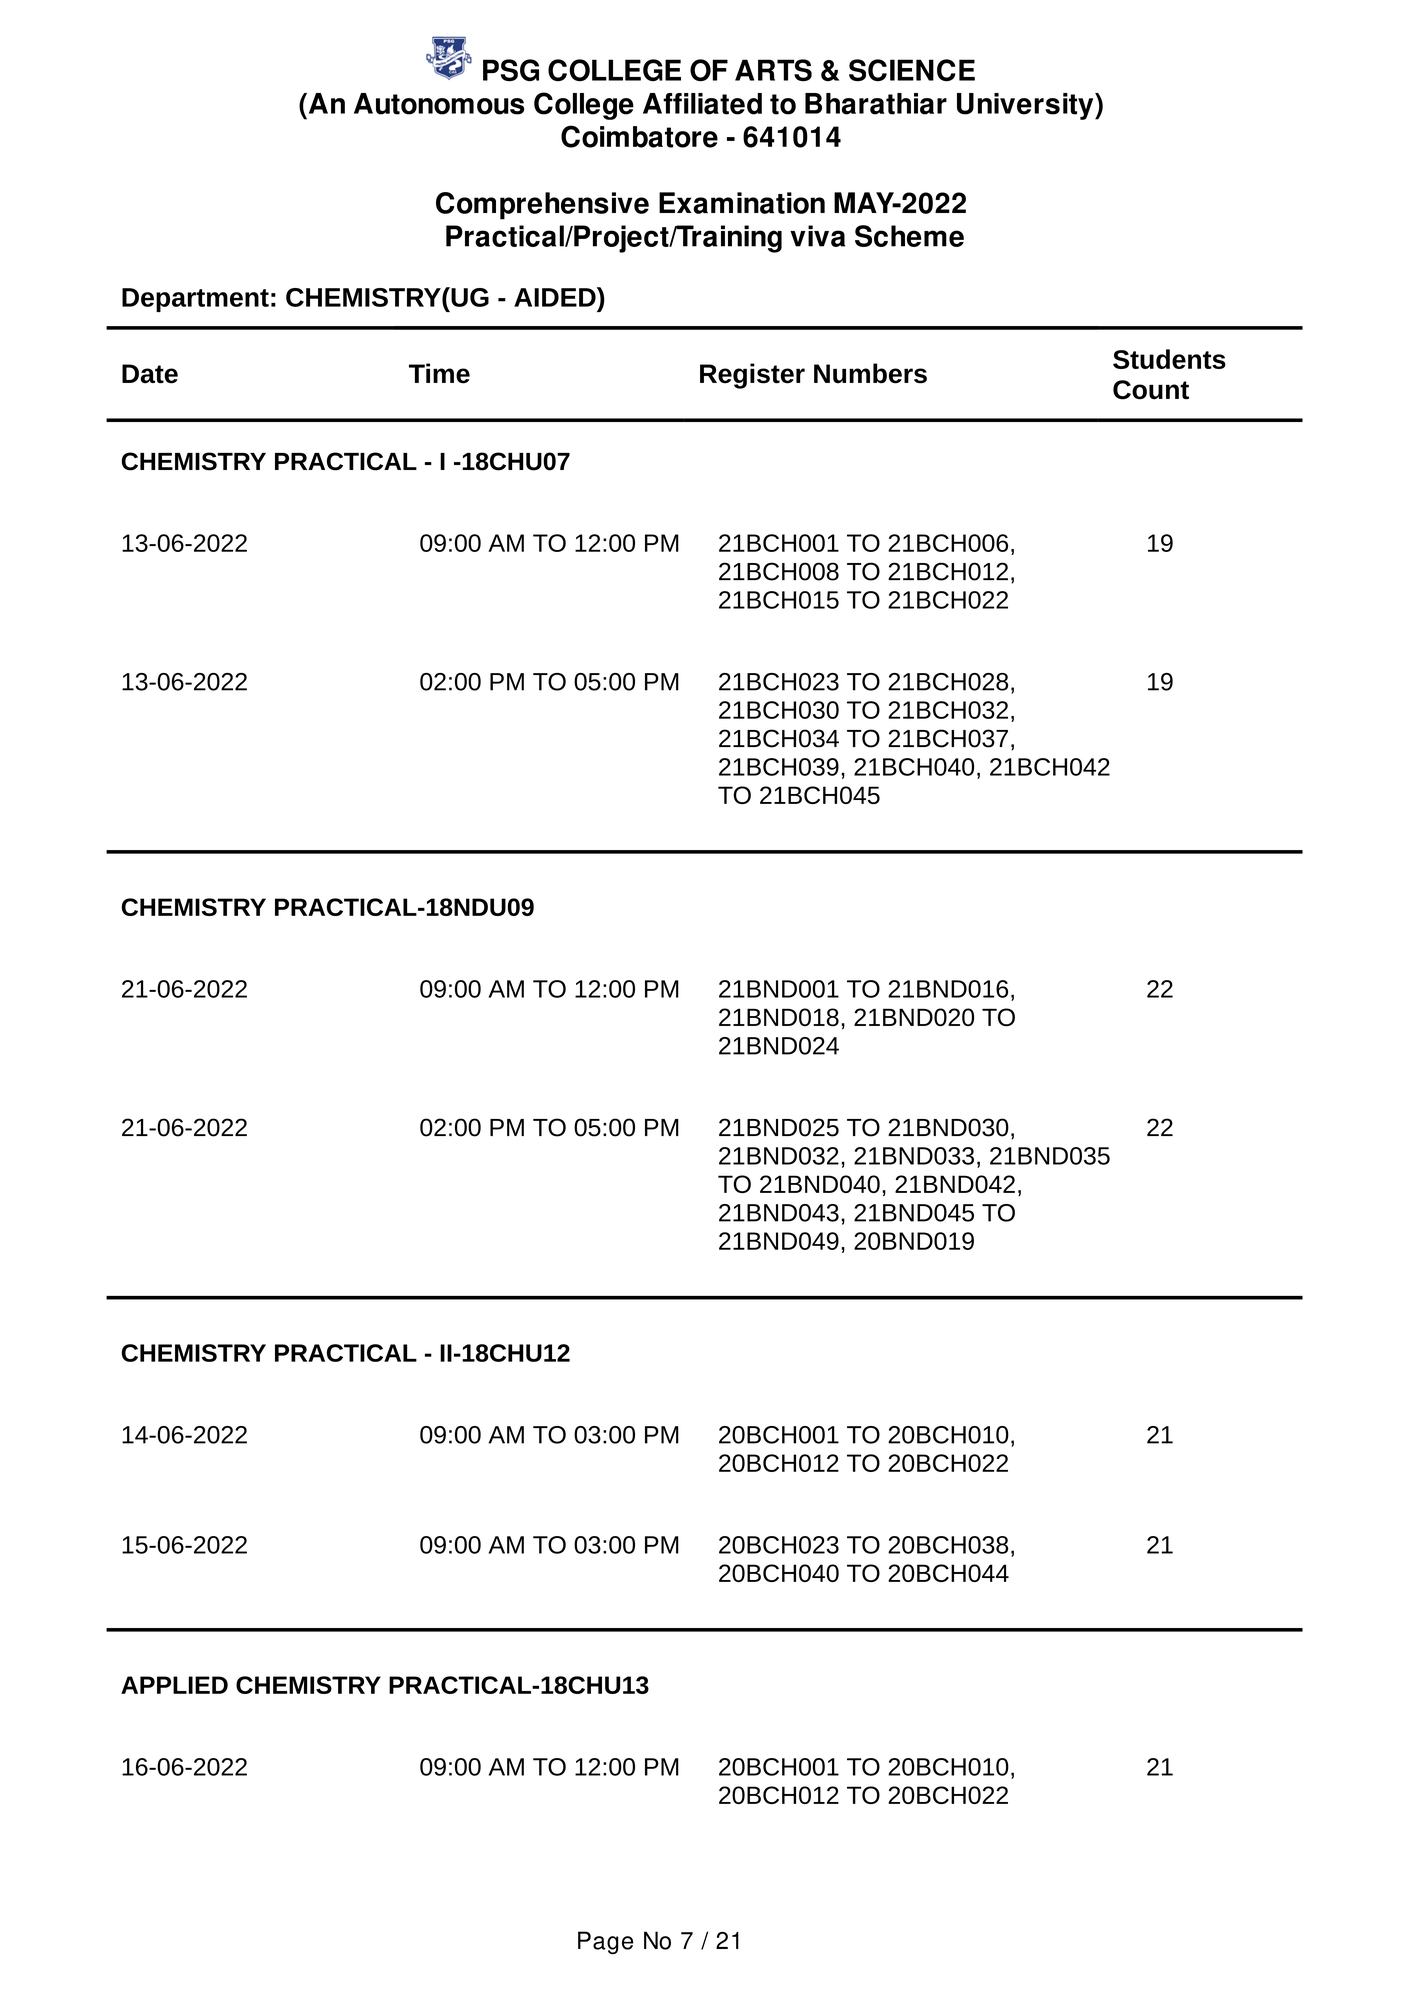 The width and height of the document is (1409, 1993). Describe the element at coordinates (909, 236) in the document. I see `Scheme` at that location.
